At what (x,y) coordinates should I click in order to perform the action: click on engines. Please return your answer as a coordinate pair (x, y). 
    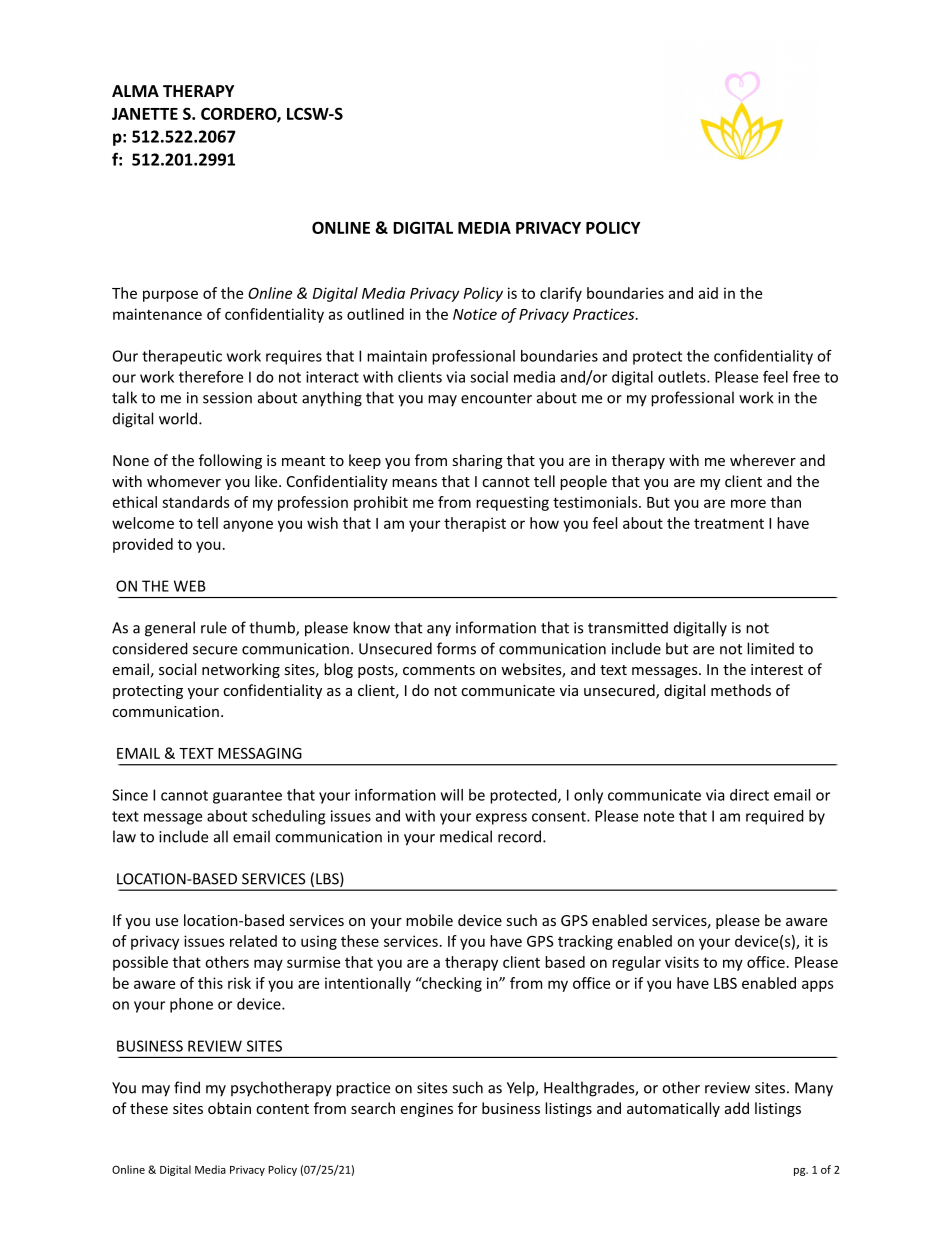
    Looking at the image, I should click on (427, 1110).
